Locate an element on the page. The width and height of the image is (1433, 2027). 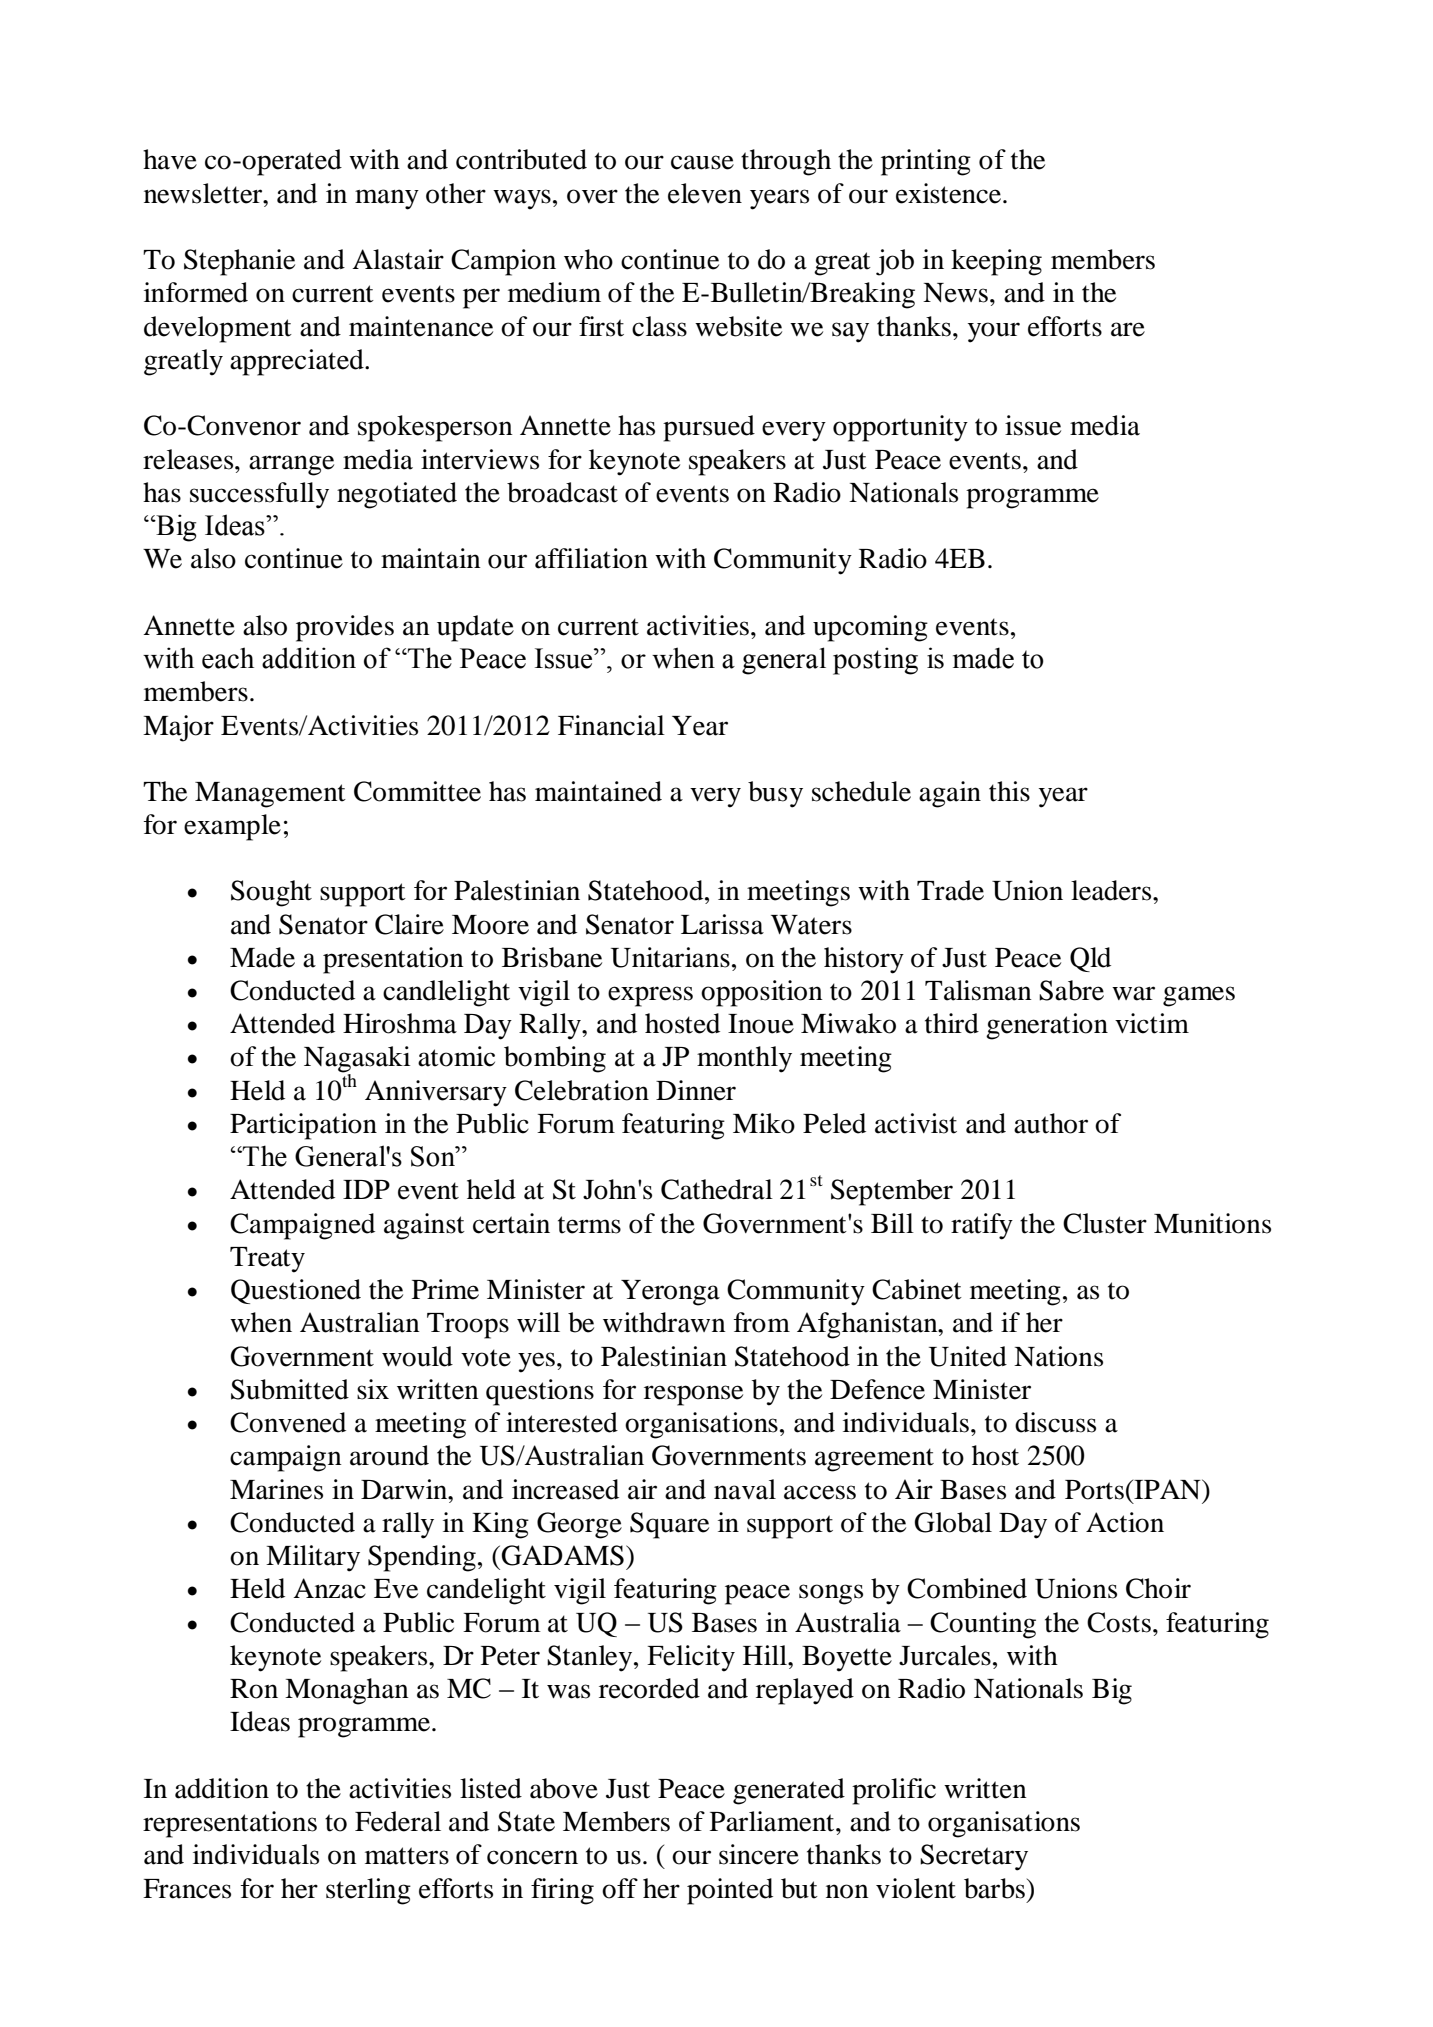
express is located at coordinates (650, 996).
